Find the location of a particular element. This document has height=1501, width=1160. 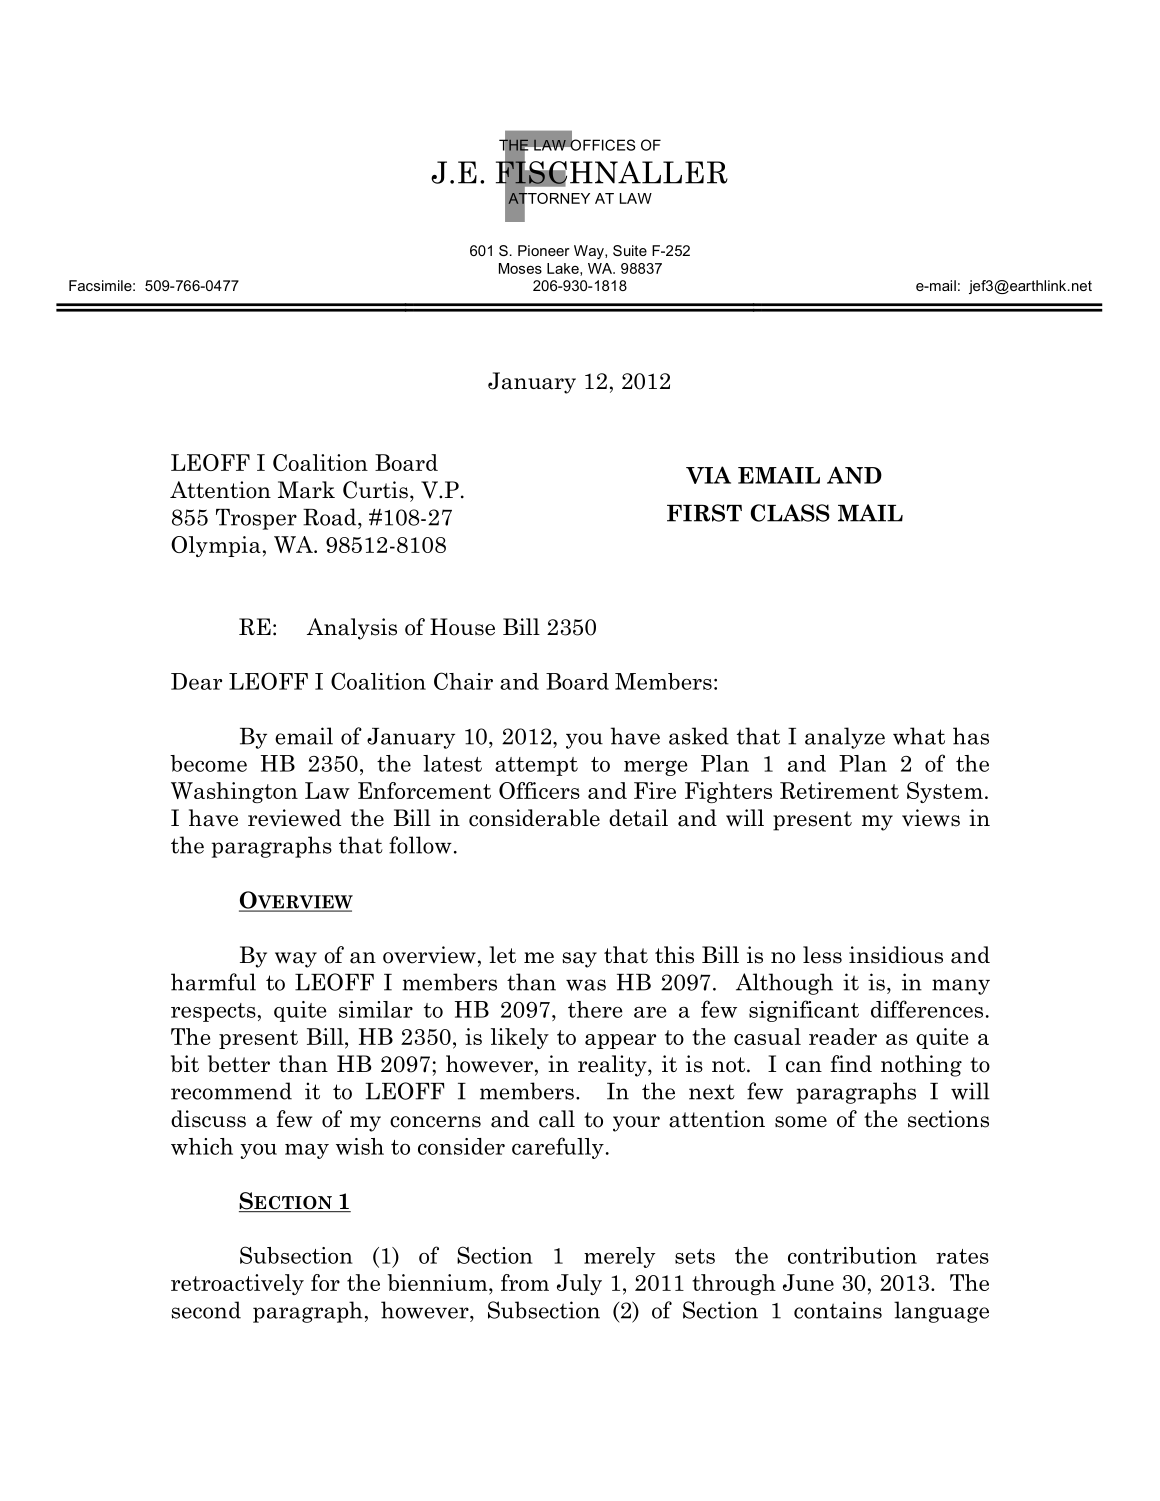

July is located at coordinates (579, 1284).
